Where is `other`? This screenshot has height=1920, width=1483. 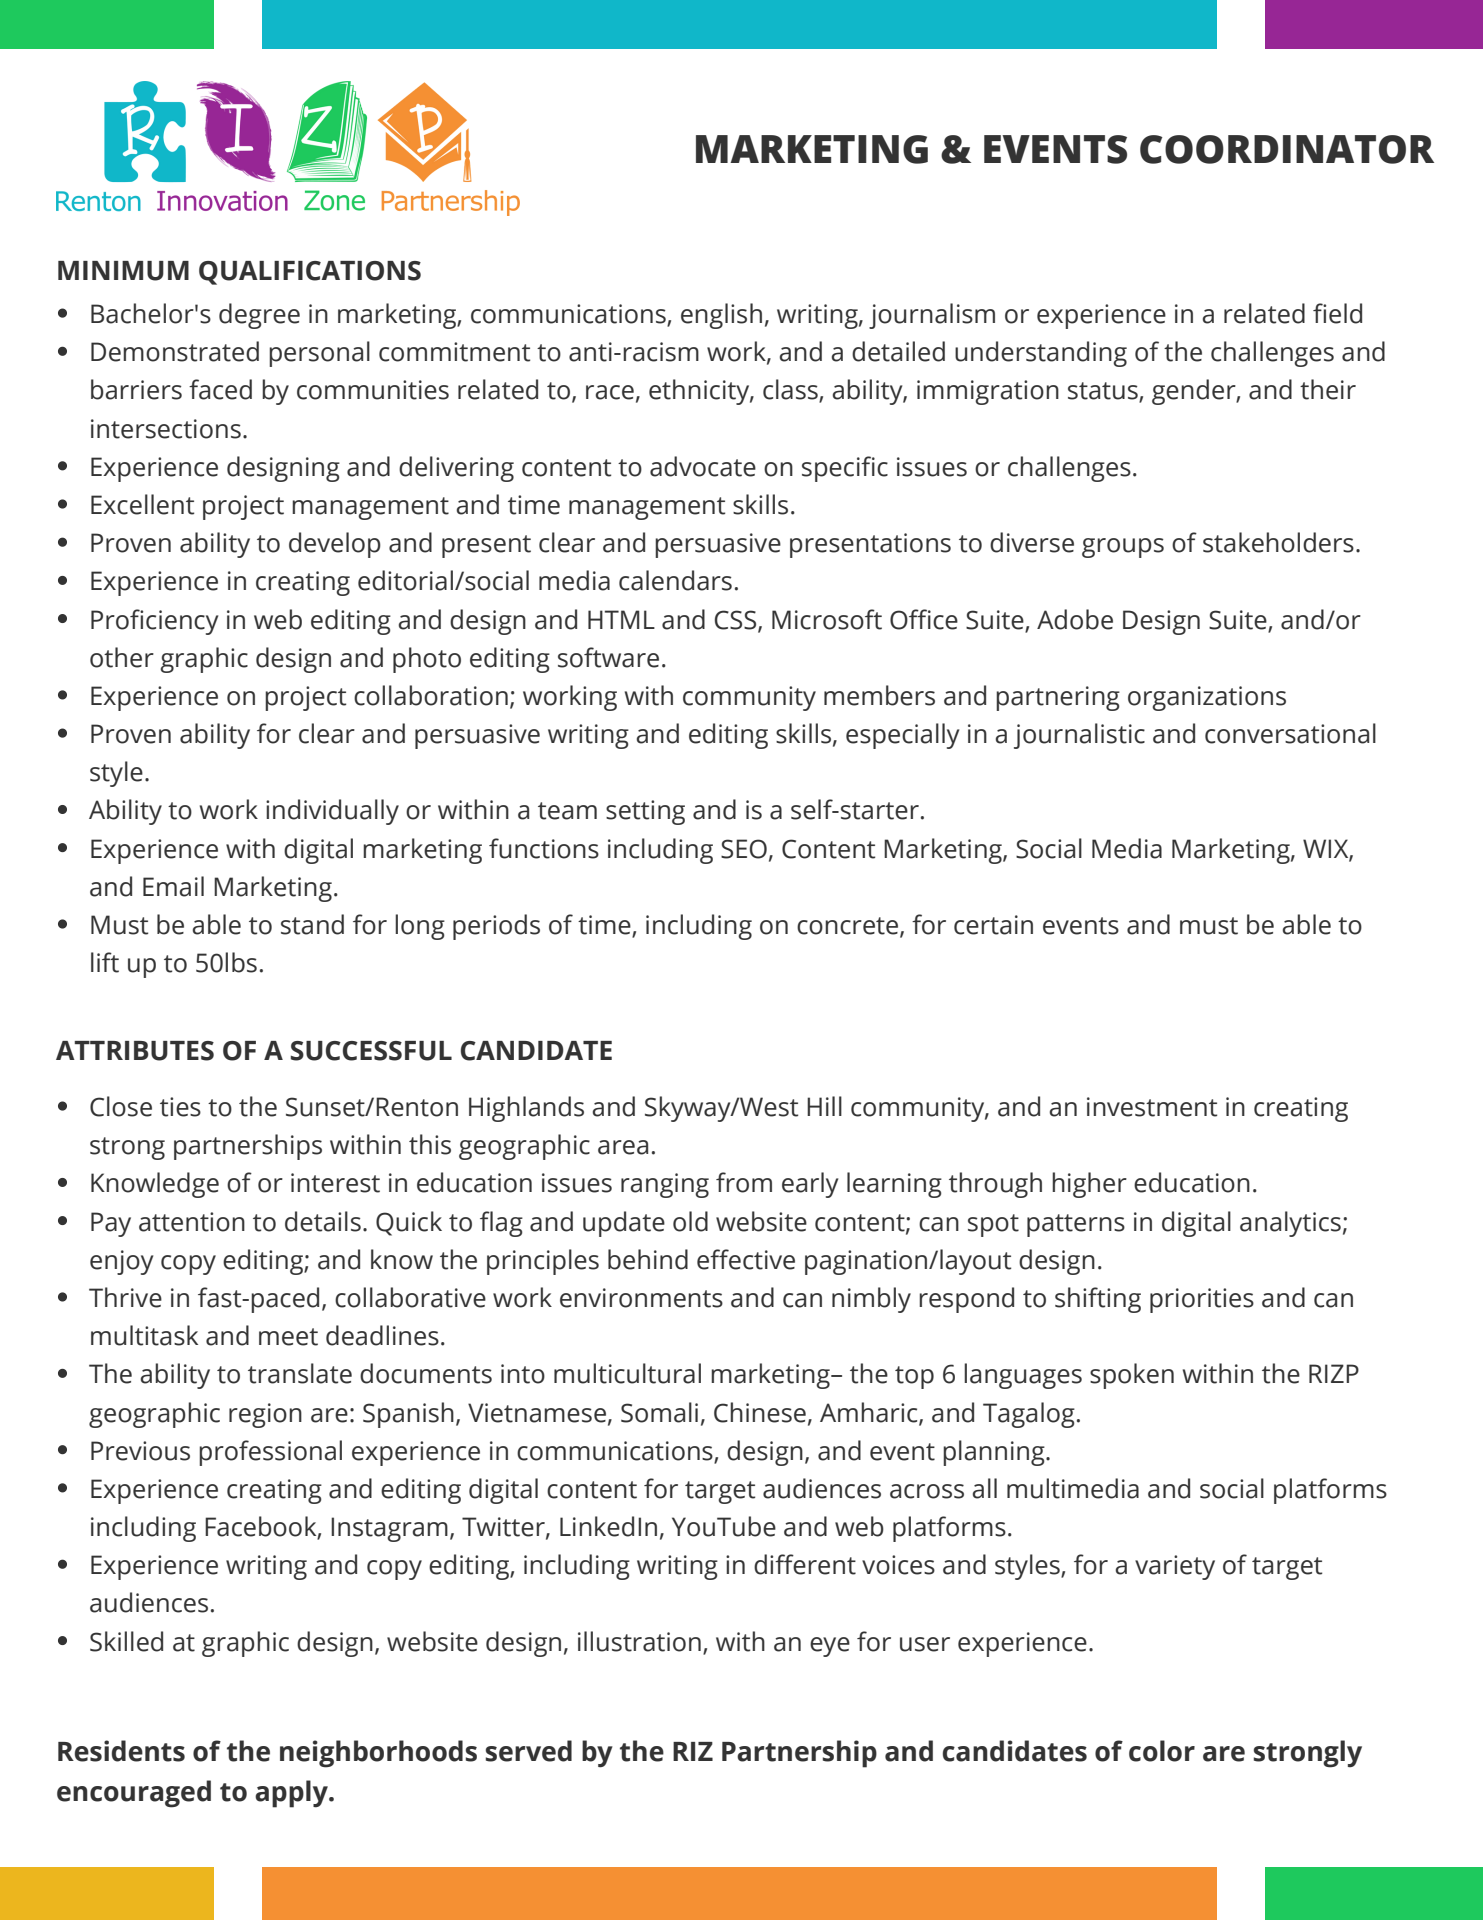 other is located at coordinates (122, 657).
